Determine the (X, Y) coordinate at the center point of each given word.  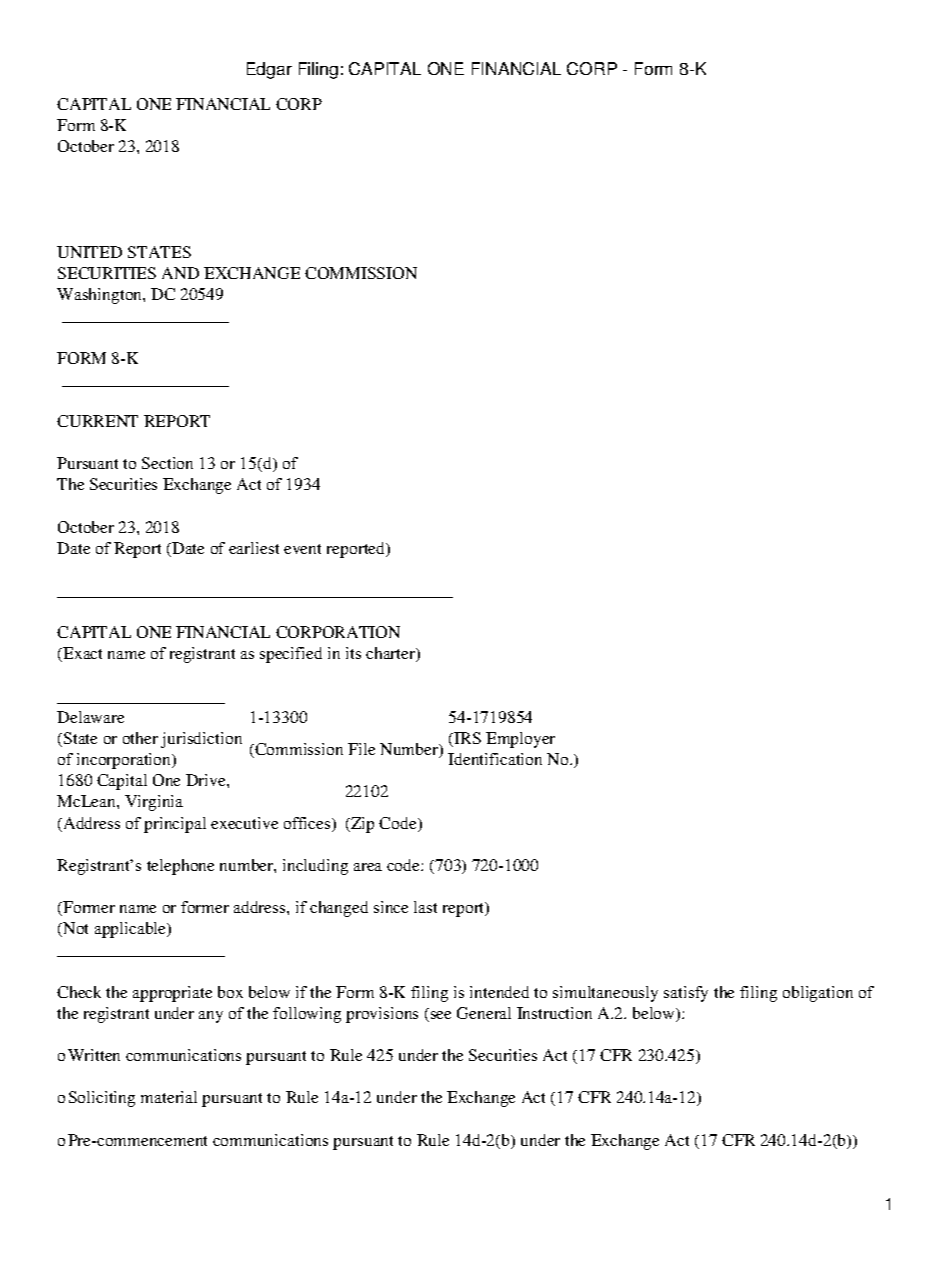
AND (180, 273)
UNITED (89, 252)
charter (392, 654)
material (169, 1097)
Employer (520, 740)
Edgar (269, 70)
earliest (254, 548)
